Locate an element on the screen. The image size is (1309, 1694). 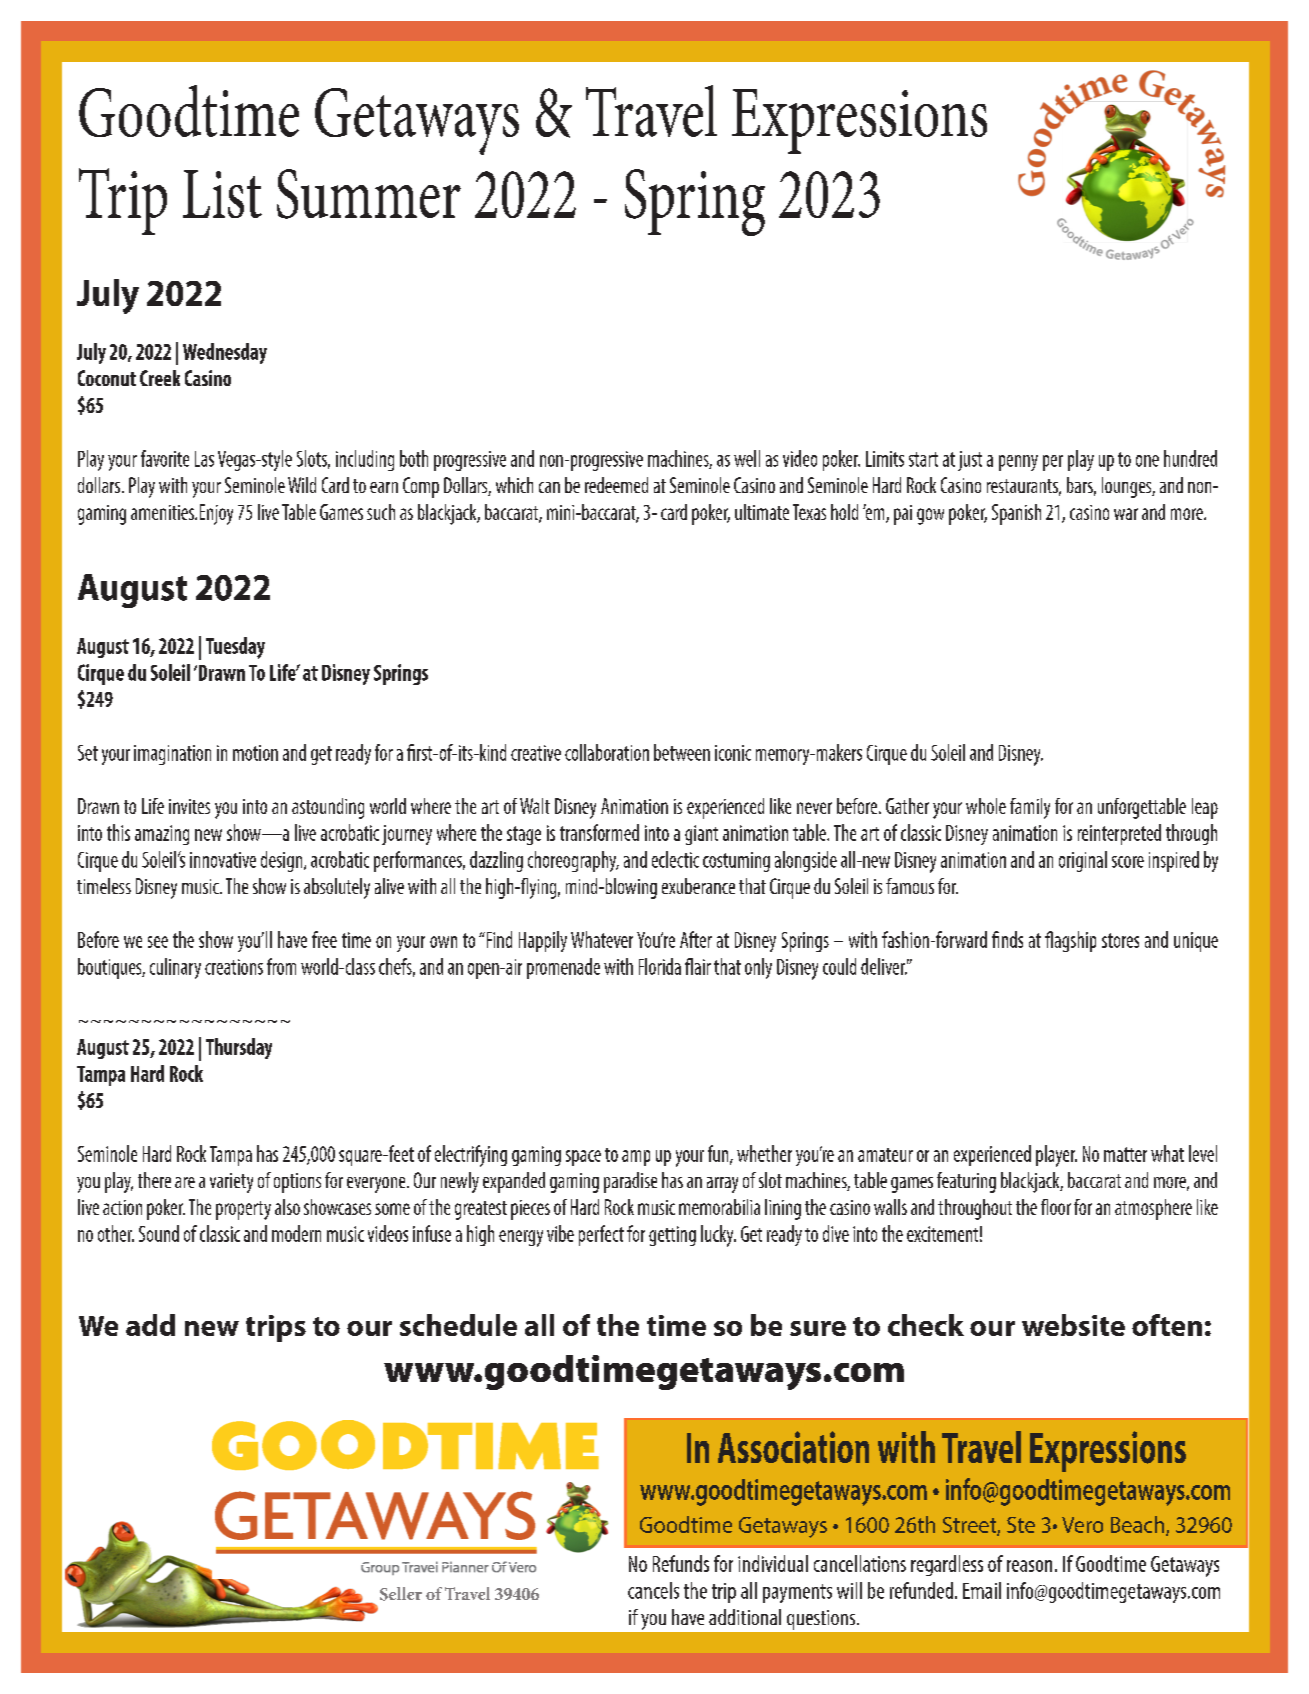
innovative is located at coordinates (223, 860).
